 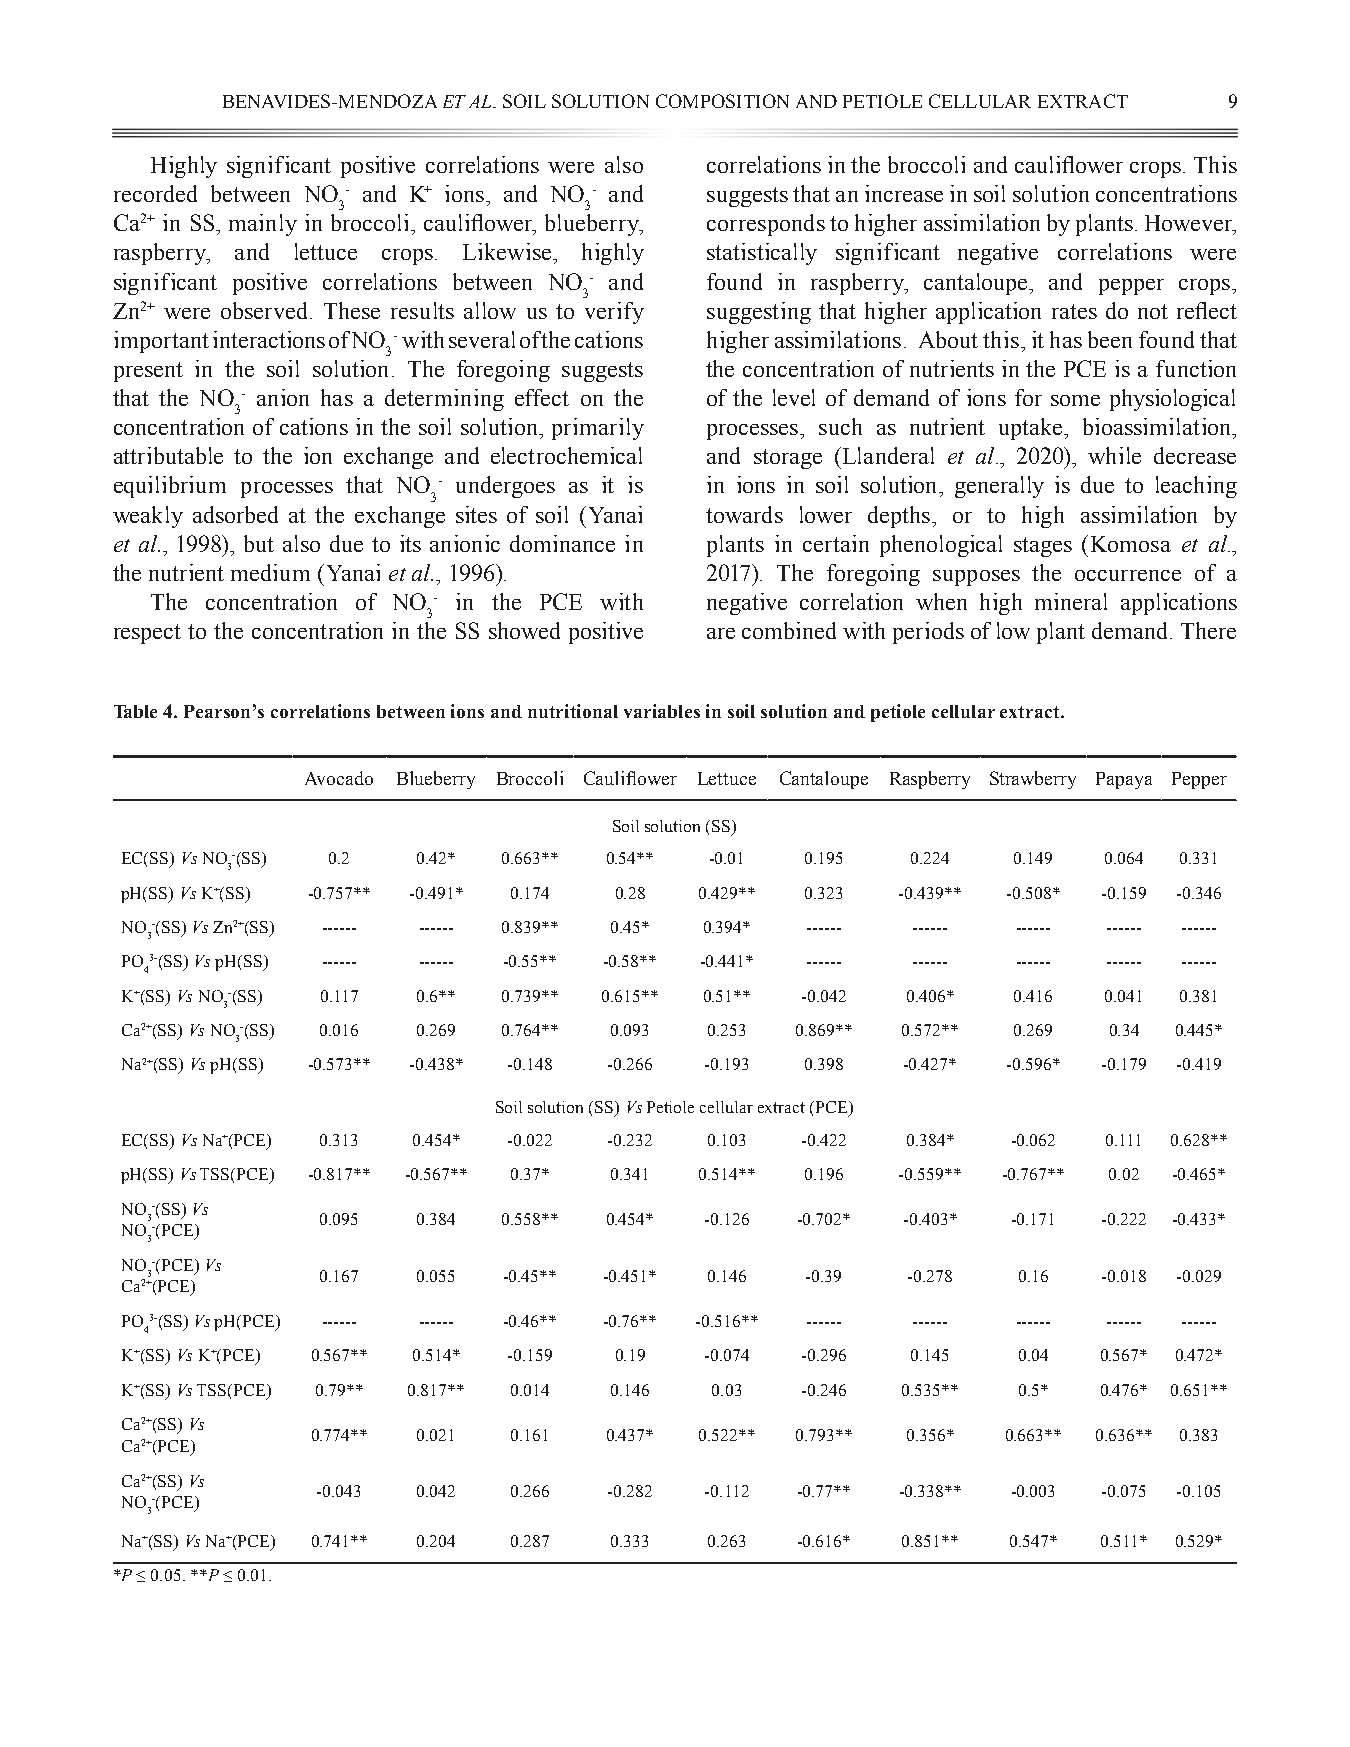 What do you see at coordinates (266, 310) in the screenshot?
I see `observed` at bounding box center [266, 310].
